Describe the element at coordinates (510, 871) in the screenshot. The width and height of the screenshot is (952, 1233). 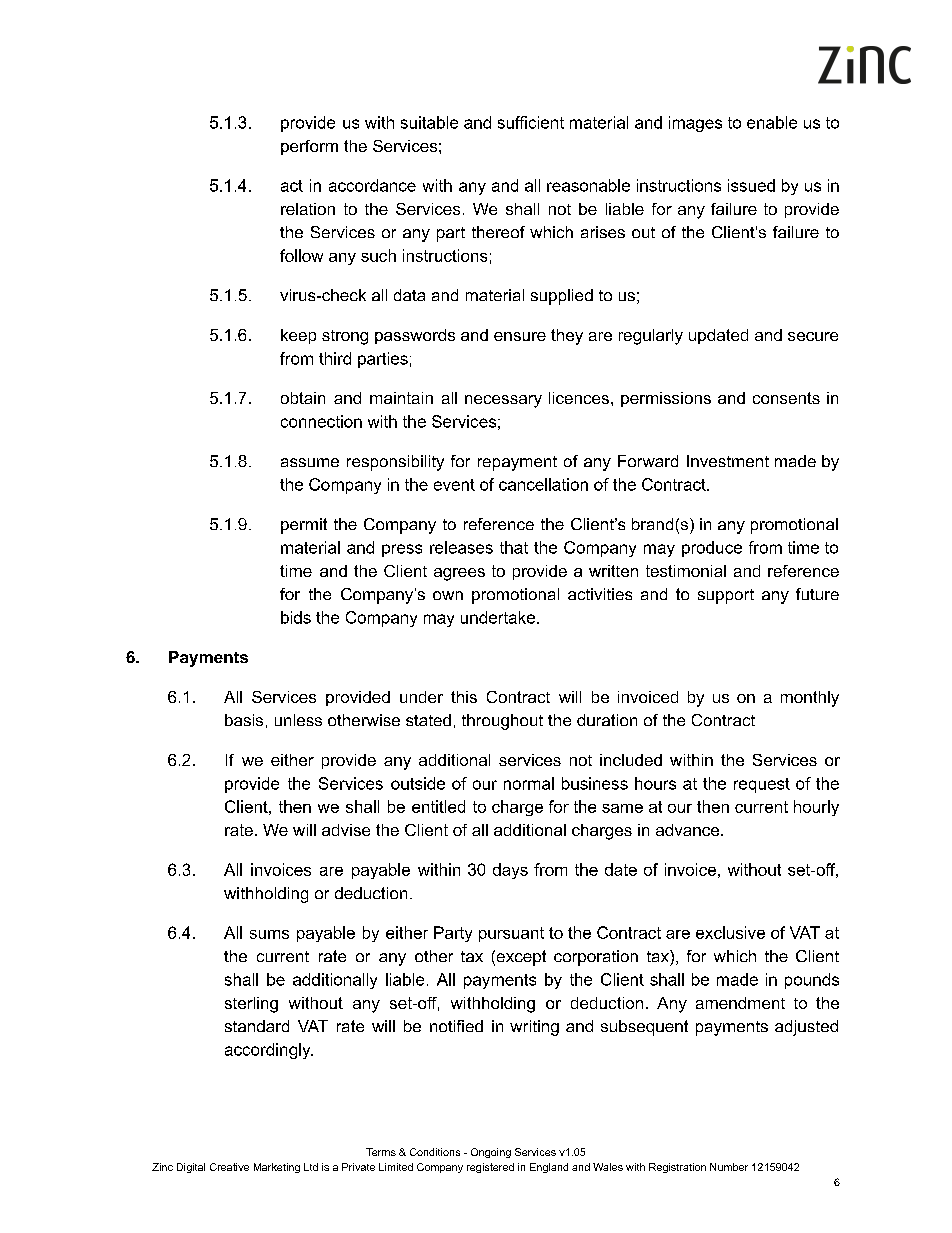
I see `days` at that location.
